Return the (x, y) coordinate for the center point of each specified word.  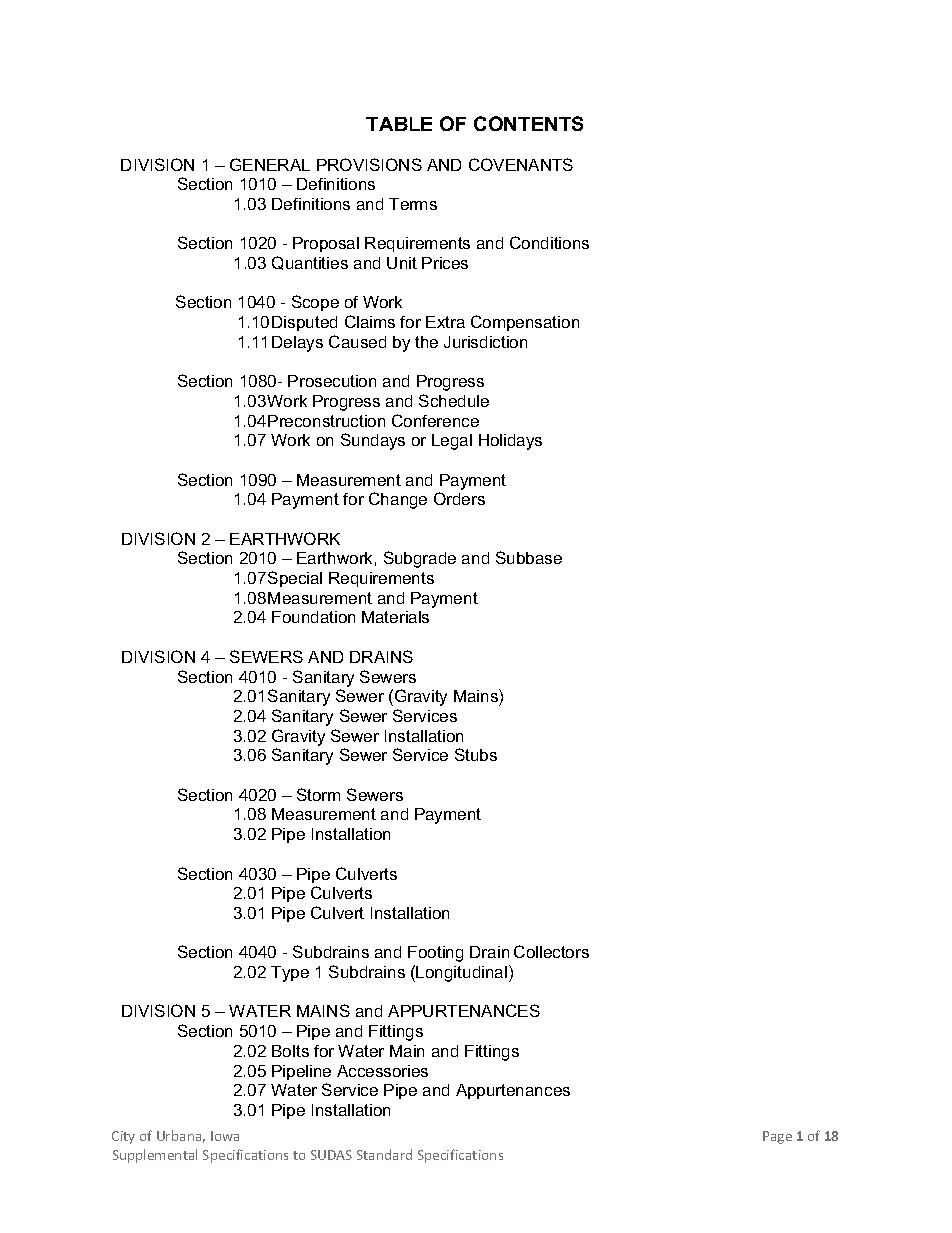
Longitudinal (461, 974)
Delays (297, 344)
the (426, 342)
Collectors (551, 951)
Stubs (476, 754)
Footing (435, 954)
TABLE (399, 124)
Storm (318, 794)
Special (295, 579)
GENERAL (270, 164)
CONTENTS (528, 123)
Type (290, 974)
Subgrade (420, 559)
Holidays (510, 442)
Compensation (525, 323)
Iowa (225, 1136)
